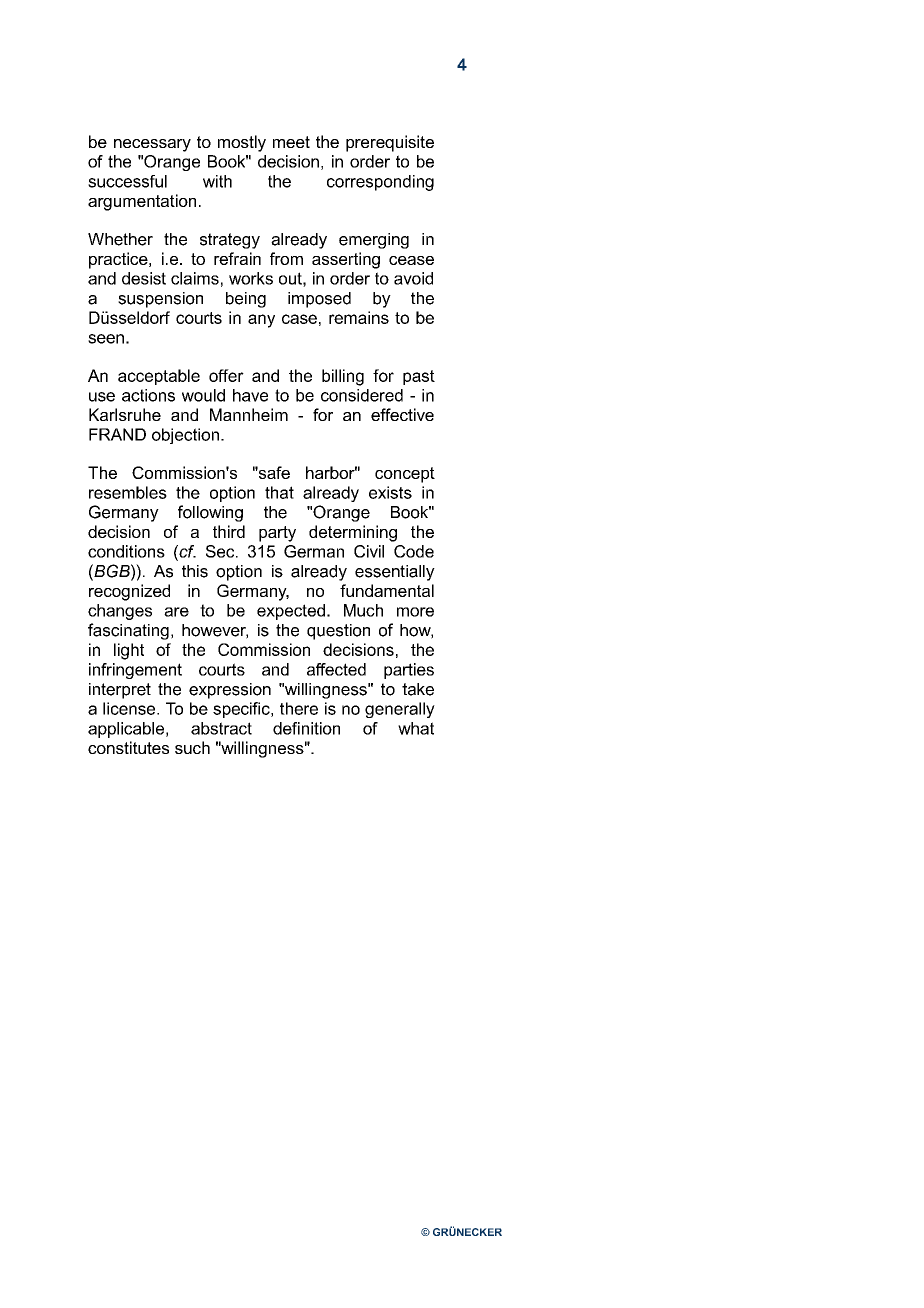 The width and height of the page is (924, 1308). What do you see at coordinates (390, 143) in the page?
I see `prerequisite` at bounding box center [390, 143].
